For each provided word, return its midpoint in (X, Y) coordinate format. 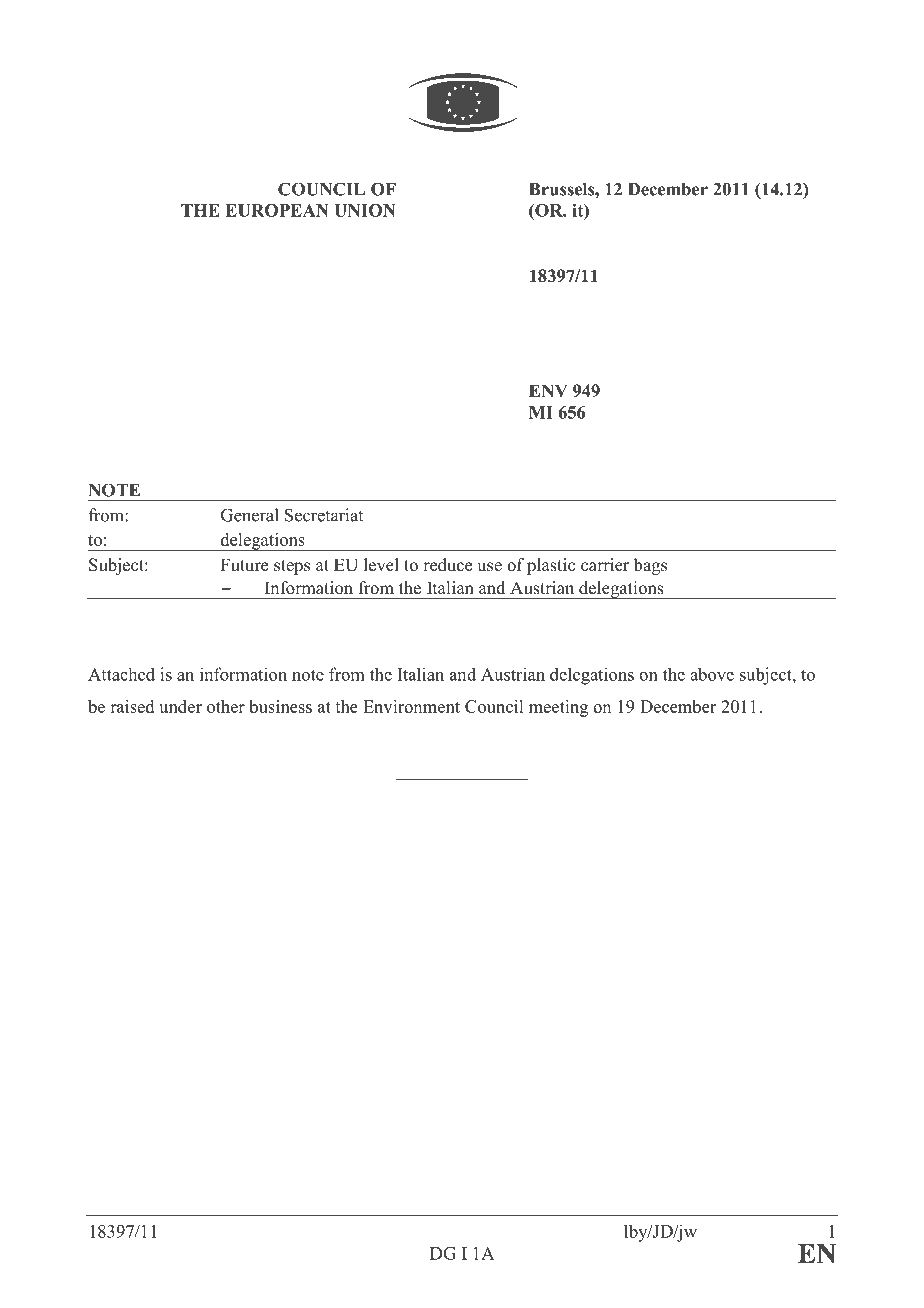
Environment (411, 706)
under (180, 706)
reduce (447, 565)
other (226, 706)
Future (244, 565)
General (250, 515)
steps (292, 567)
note (308, 675)
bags (650, 566)
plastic (551, 566)
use (489, 567)
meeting (558, 708)
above (712, 674)
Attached (121, 674)
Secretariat (324, 515)
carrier (605, 565)
